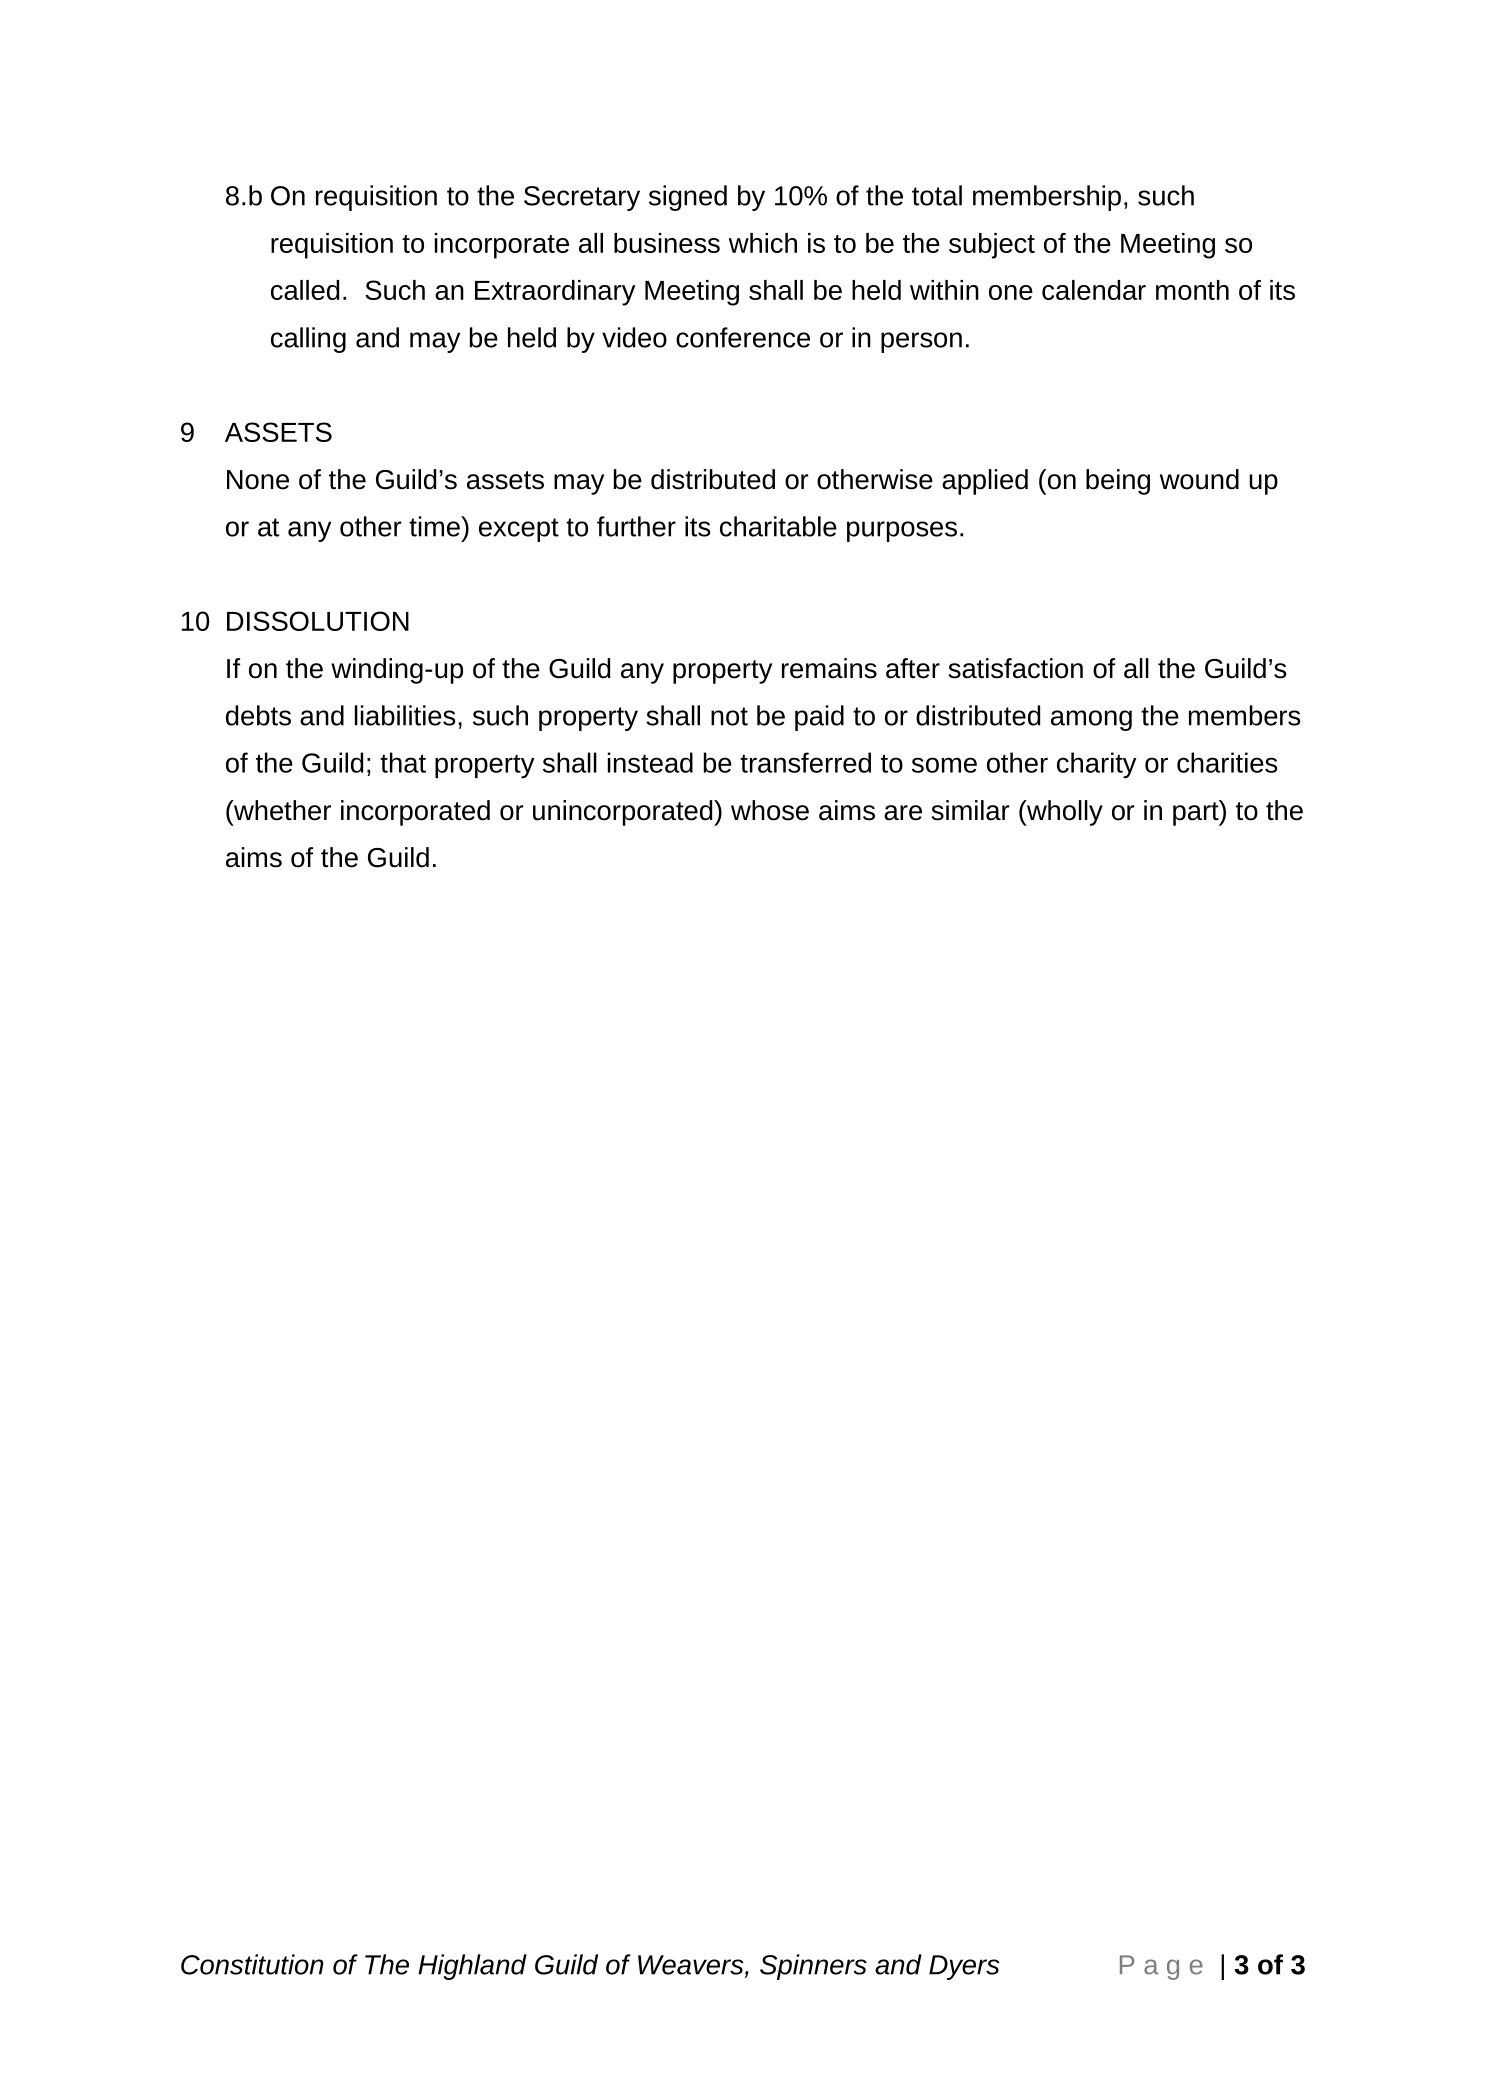 The image size is (1485, 2100). Describe the element at coordinates (1192, 290) in the screenshot. I see `month` at that location.
